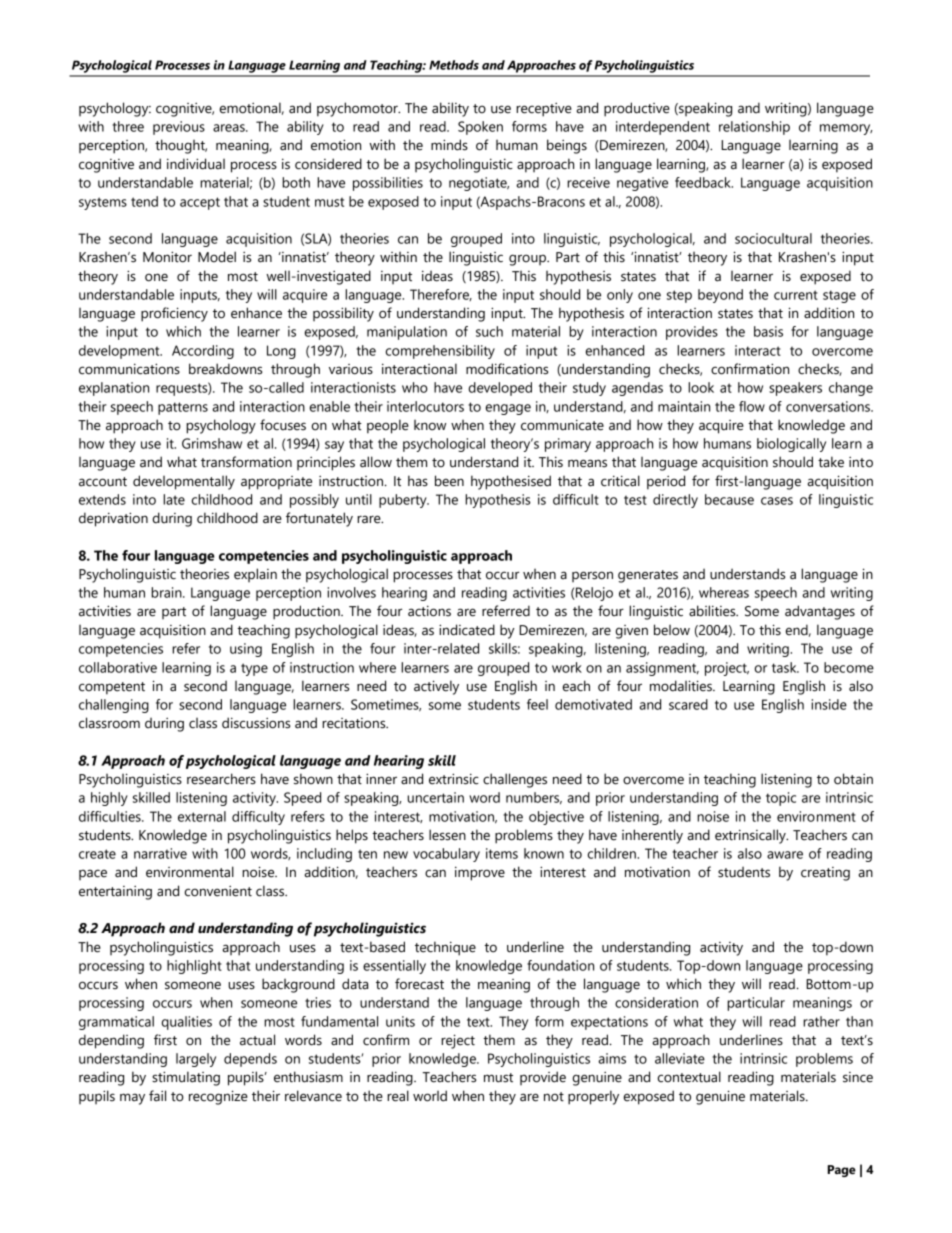 This document has width=952, height=1233. What do you see at coordinates (825, 874) in the document?
I see `creating` at bounding box center [825, 874].
